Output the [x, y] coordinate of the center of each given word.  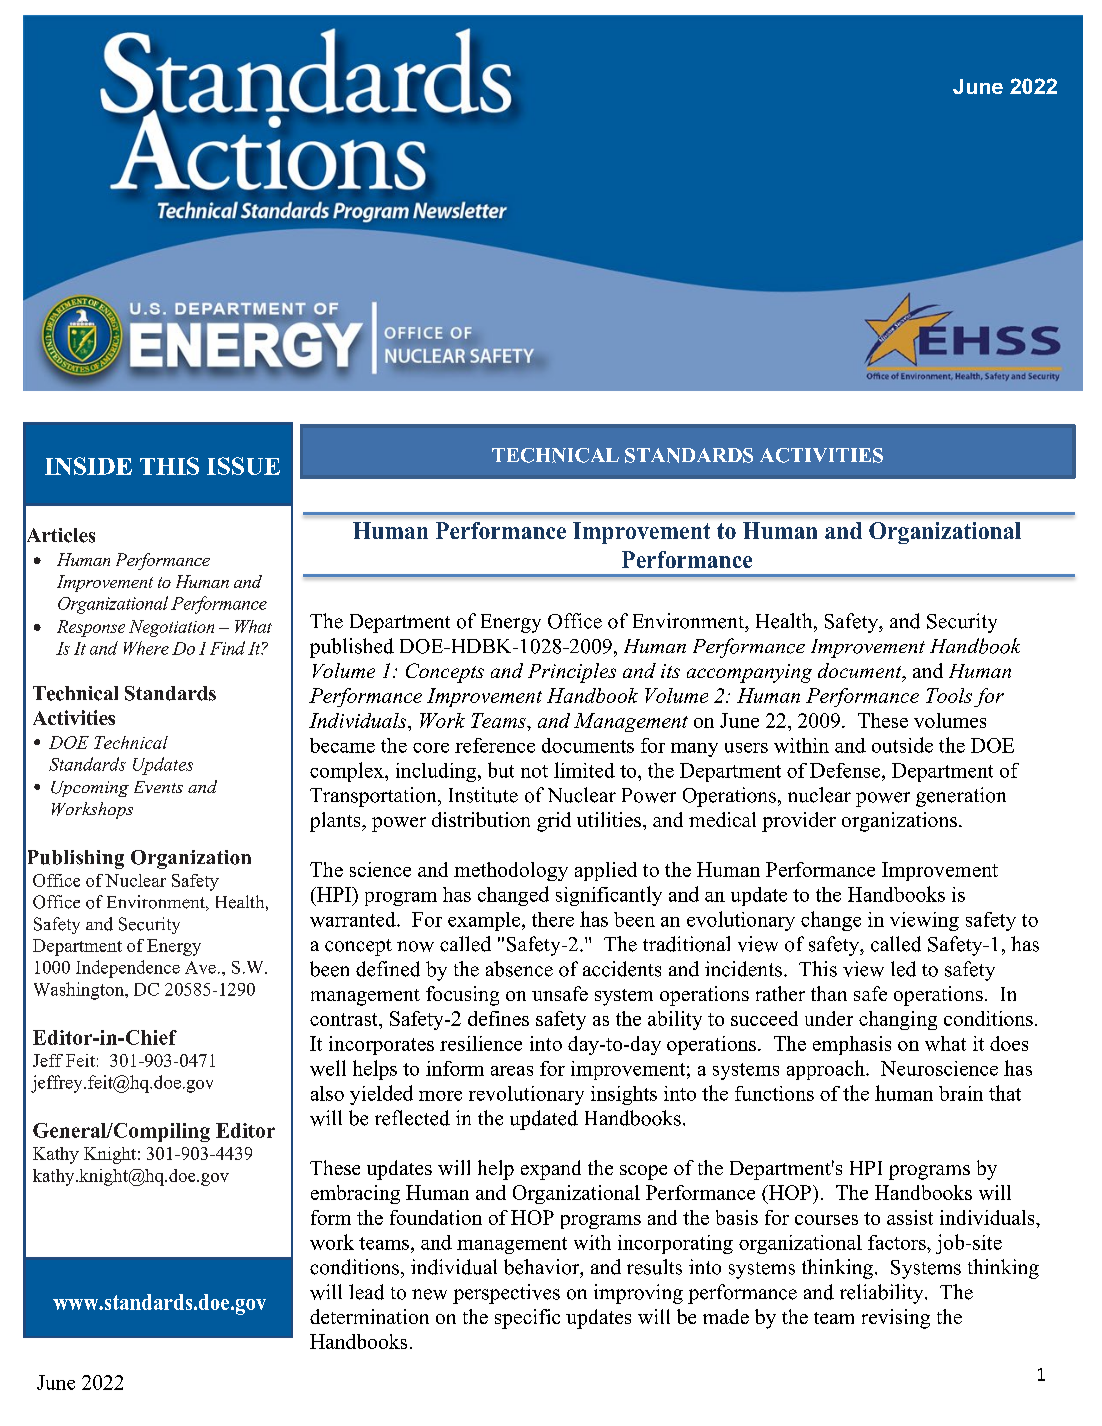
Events [158, 787]
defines [498, 1018]
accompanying [749, 673]
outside [902, 745]
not [534, 771]
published [352, 648]
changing [898, 1020]
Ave [200, 967]
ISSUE [243, 466]
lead [366, 1292]
